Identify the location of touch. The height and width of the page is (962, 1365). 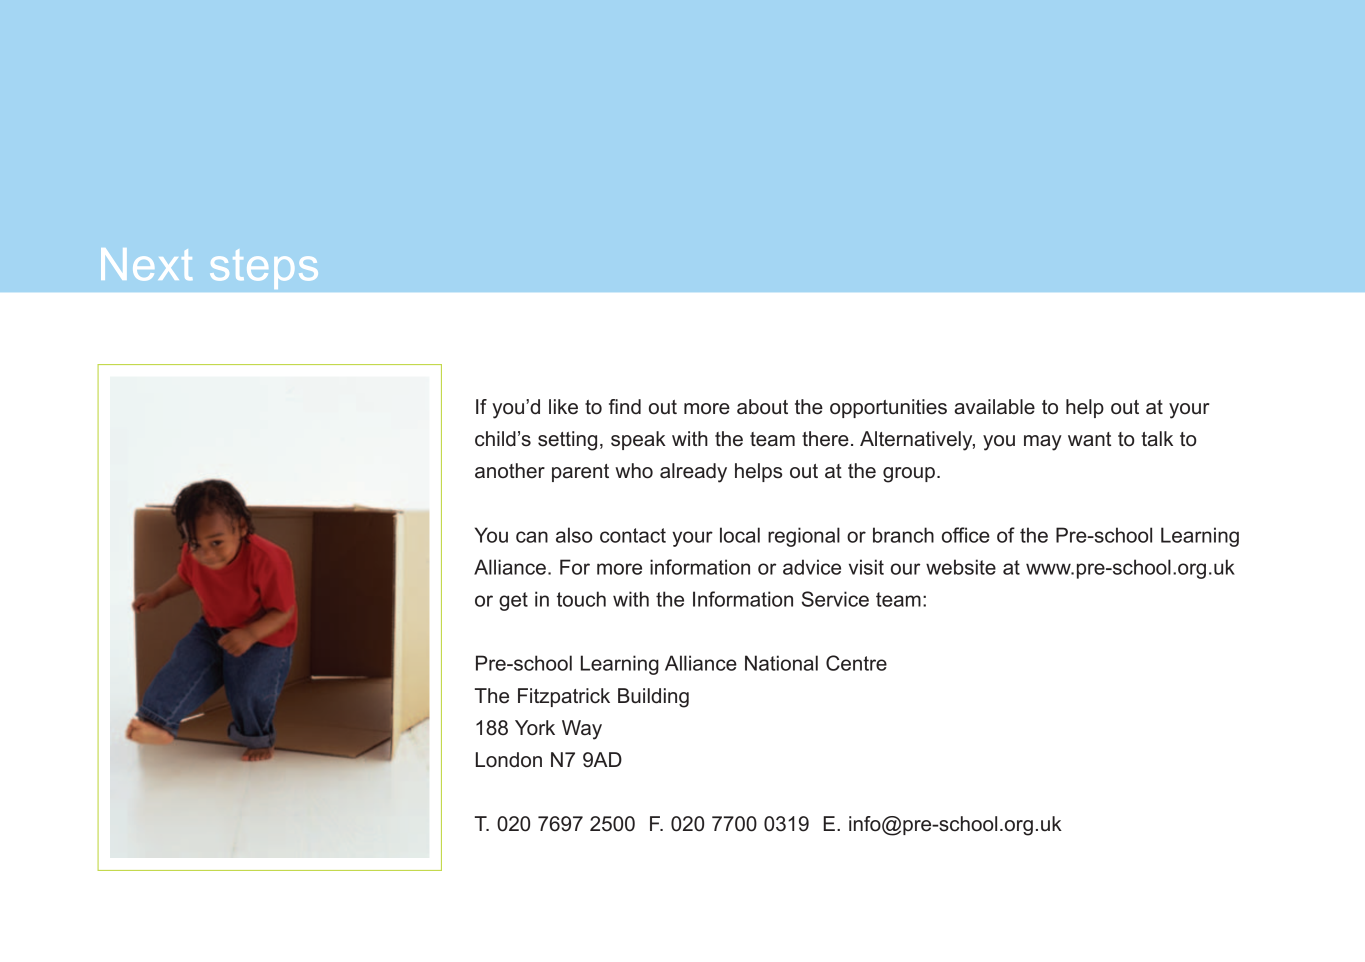
(581, 599).
